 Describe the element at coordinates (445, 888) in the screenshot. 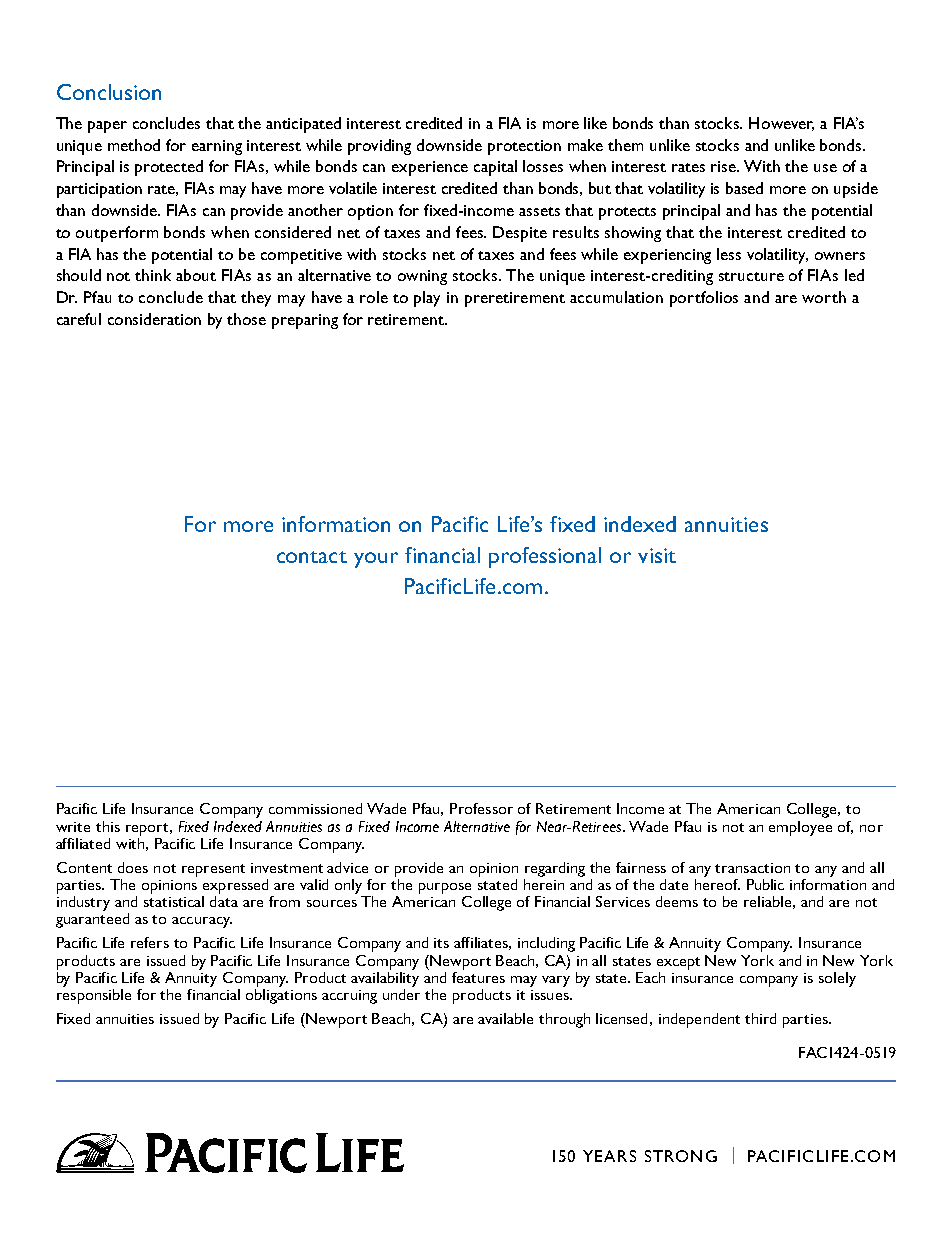

I see `purpose` at that location.
